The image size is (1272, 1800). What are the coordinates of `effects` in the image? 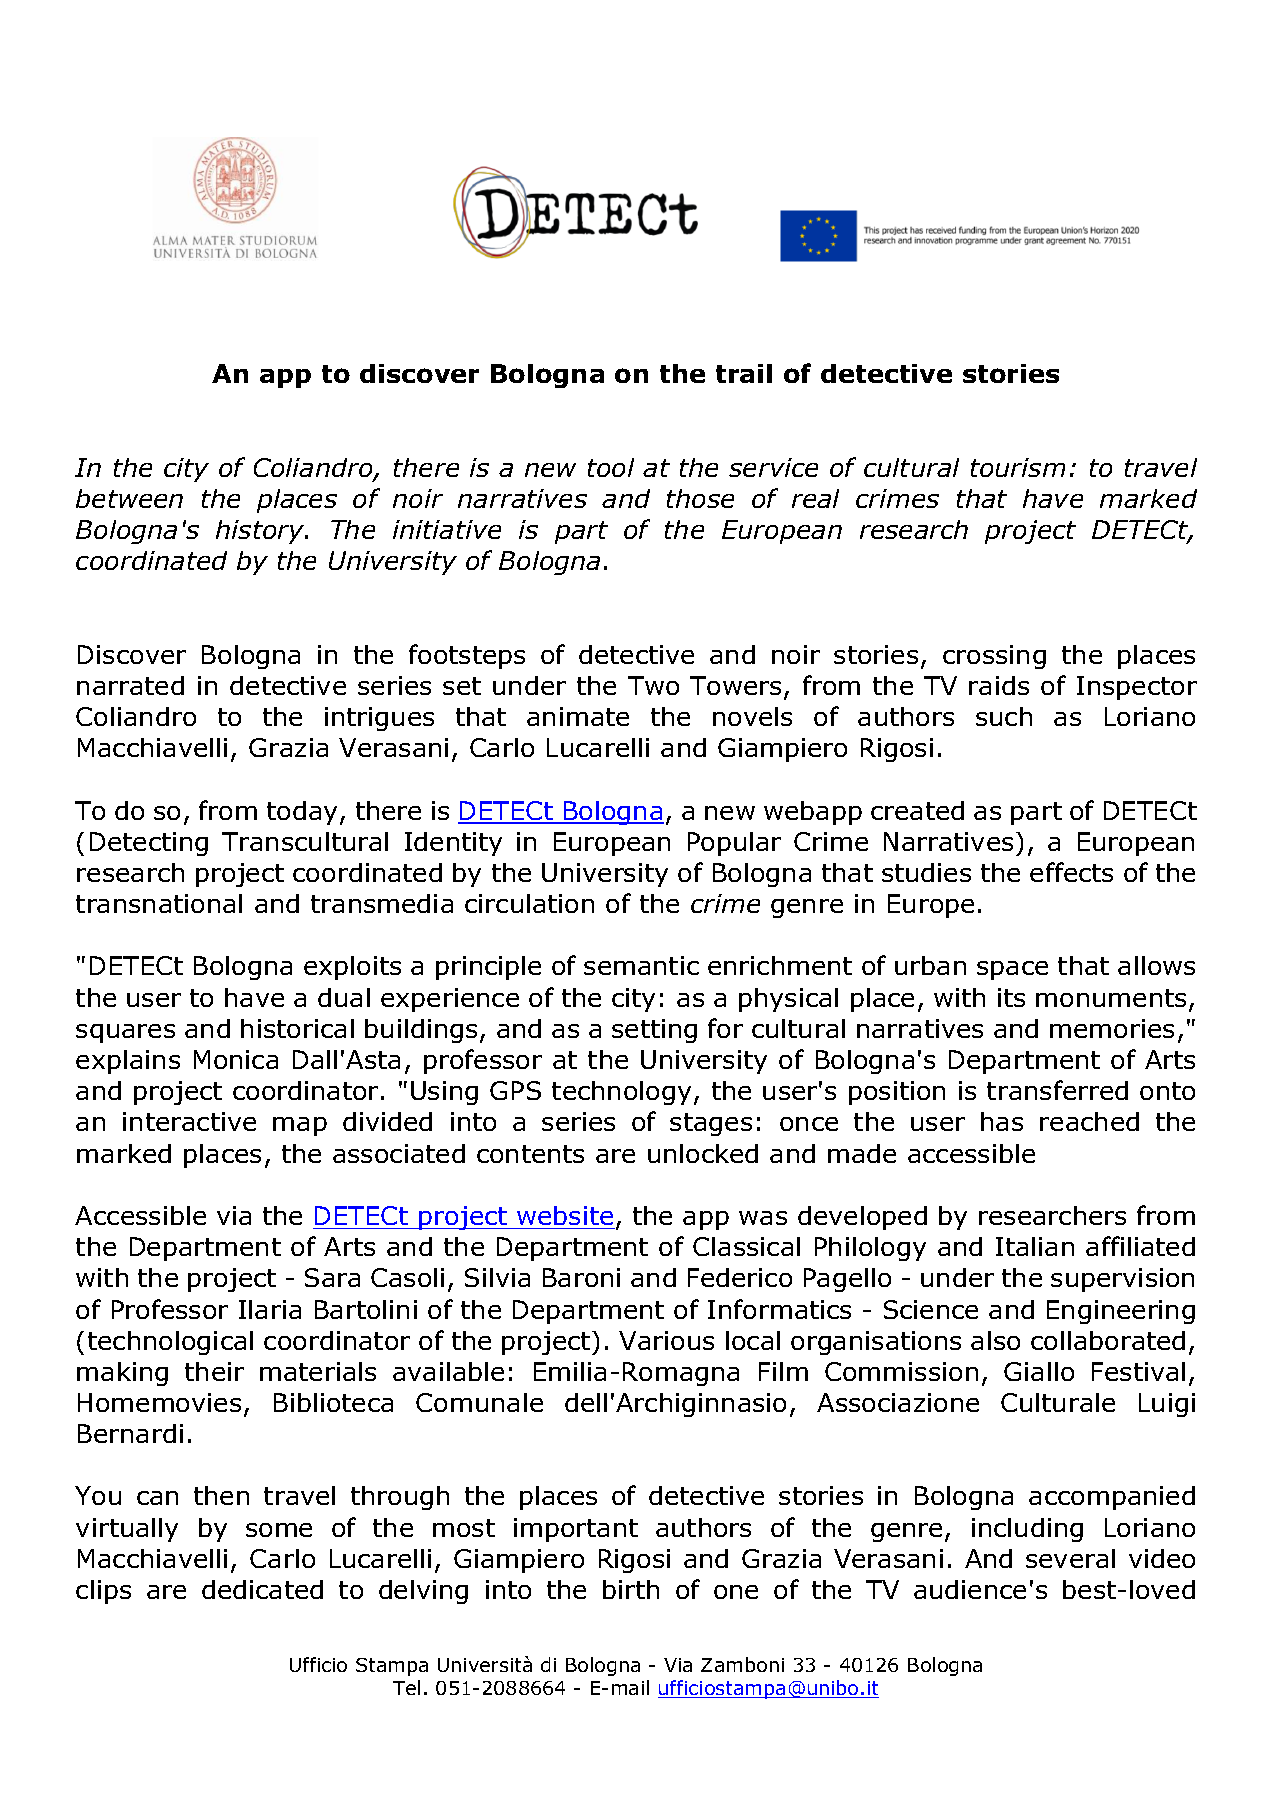 It's located at (1071, 872).
